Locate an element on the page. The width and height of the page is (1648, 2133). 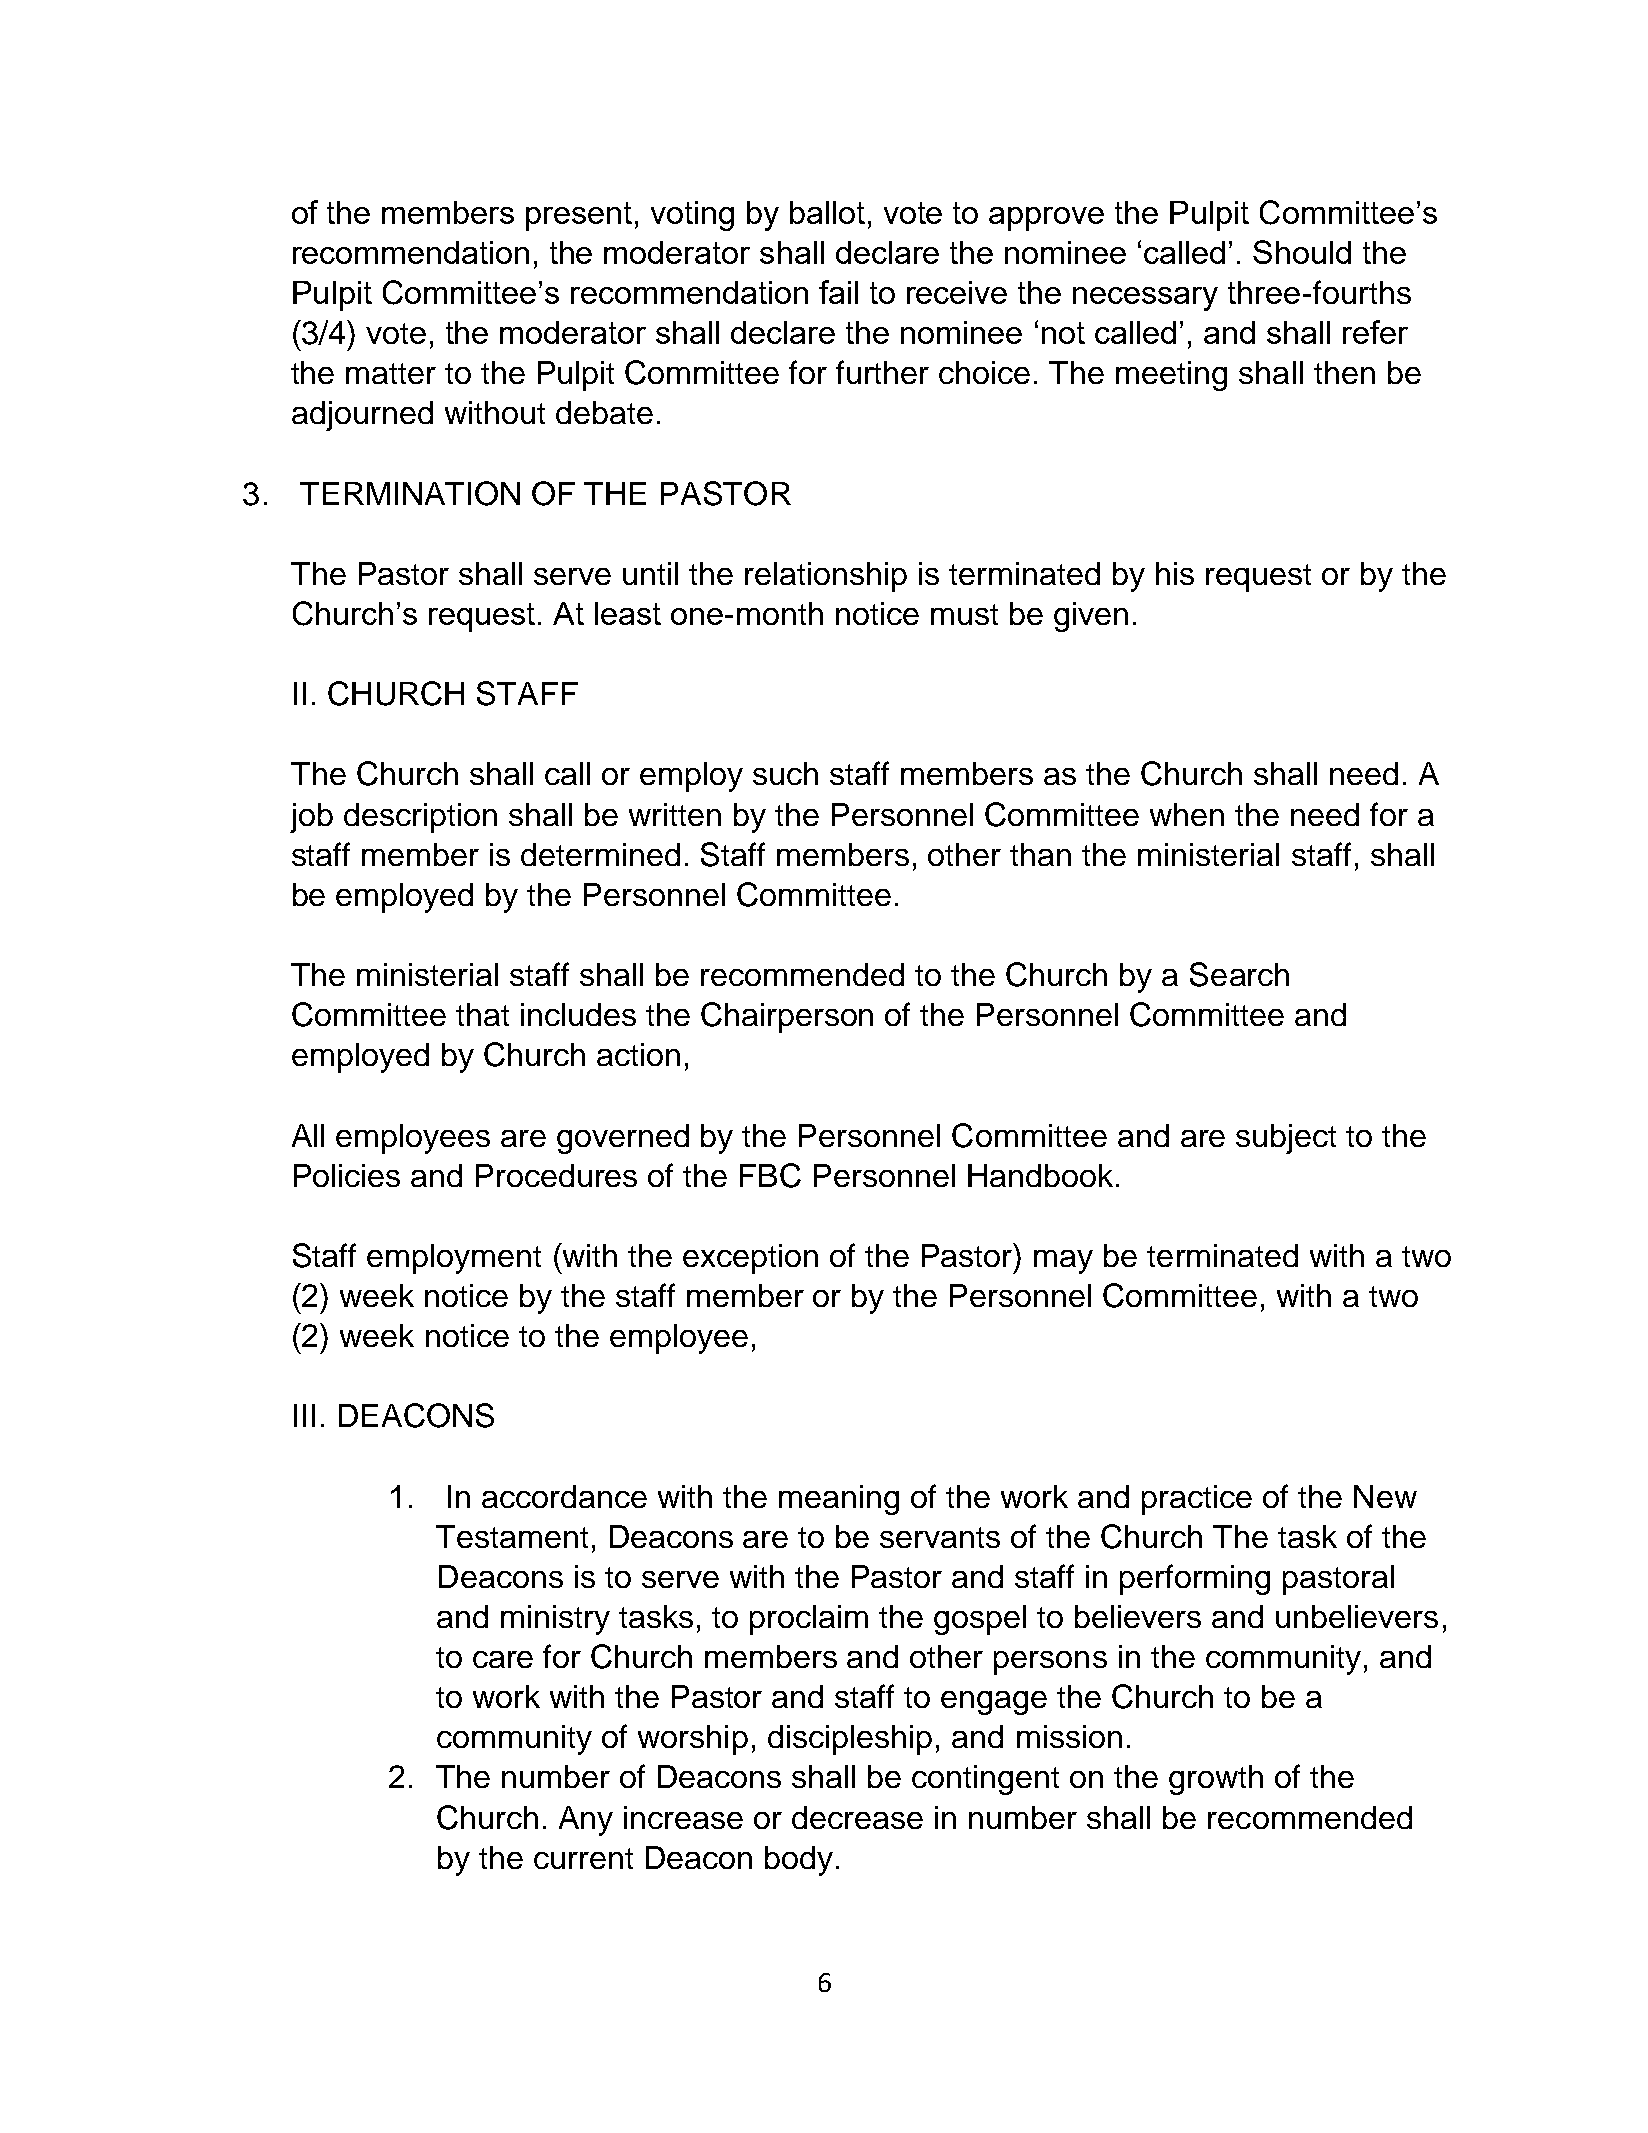
Search is located at coordinates (1239, 974).
